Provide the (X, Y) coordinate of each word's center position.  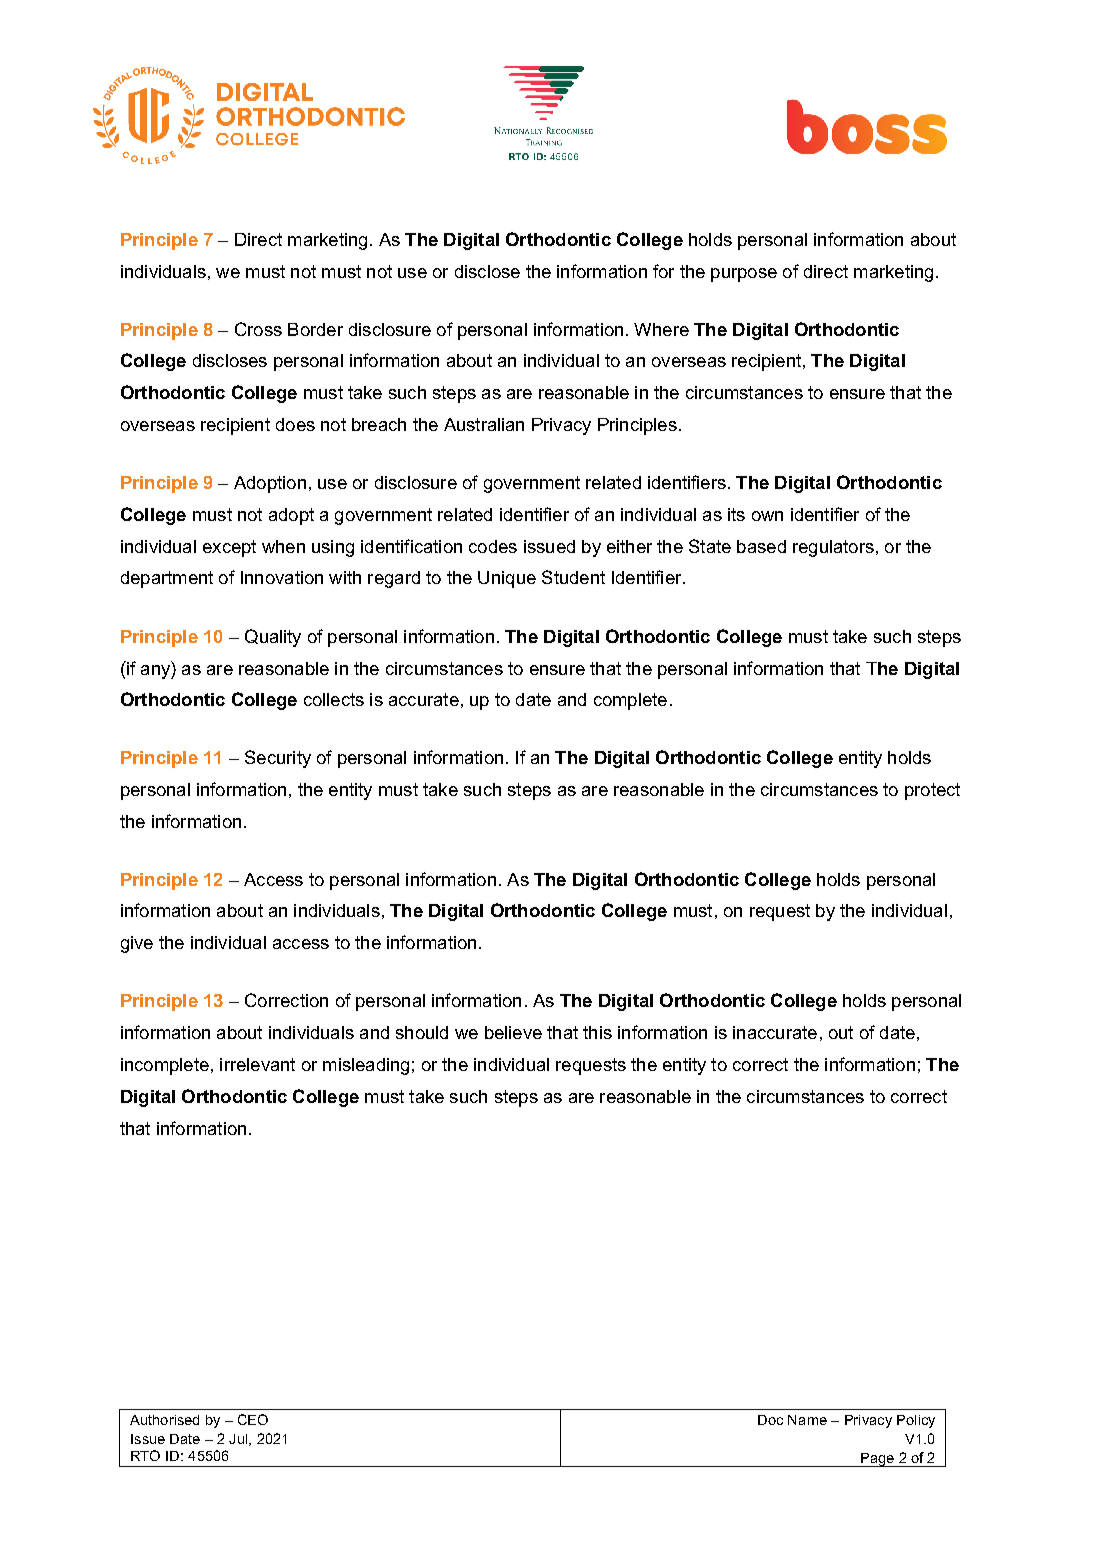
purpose (744, 275)
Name (807, 1420)
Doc (770, 1420)
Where (661, 329)
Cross (258, 329)
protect (932, 791)
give (137, 944)
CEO (253, 1419)
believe (513, 1032)
